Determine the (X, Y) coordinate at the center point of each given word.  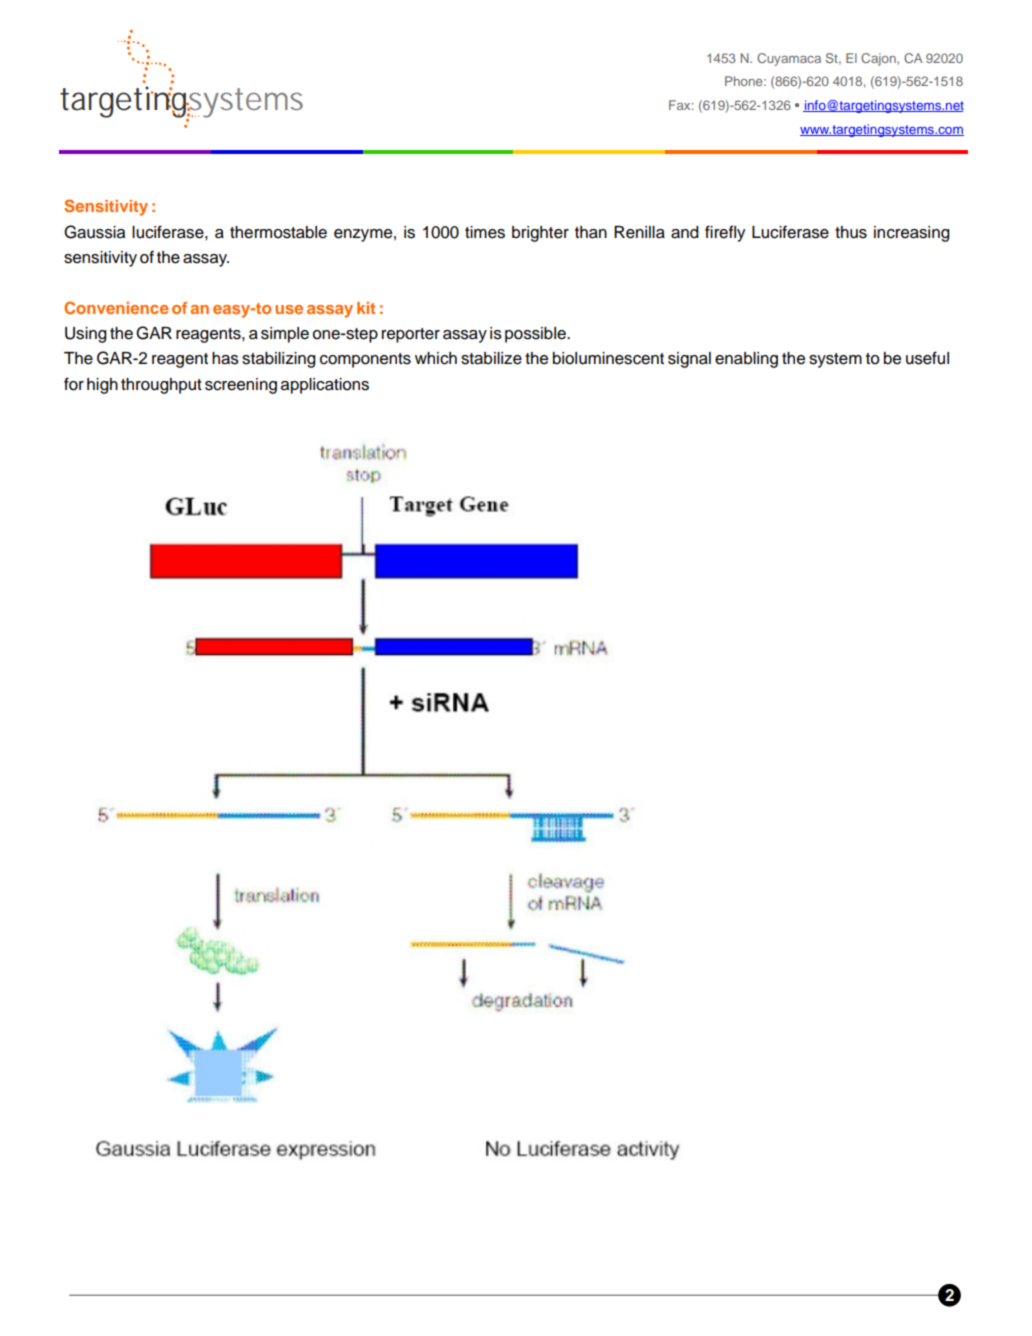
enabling (746, 360)
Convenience (116, 307)
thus (851, 232)
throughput (161, 386)
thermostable (278, 232)
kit (366, 308)
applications (325, 386)
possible (536, 335)
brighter (540, 234)
